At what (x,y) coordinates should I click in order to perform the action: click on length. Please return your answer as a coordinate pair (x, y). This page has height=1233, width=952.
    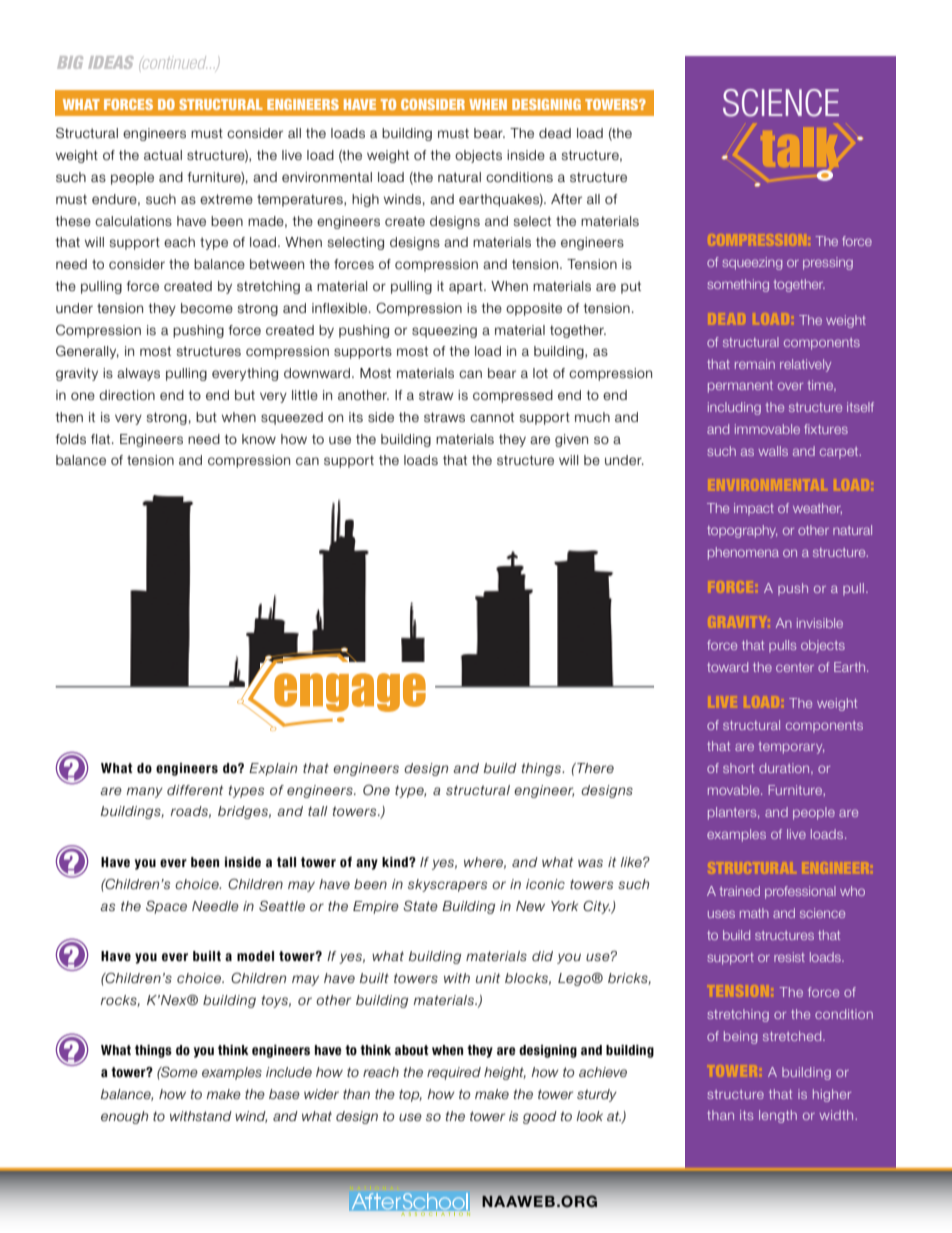
    Looking at the image, I should click on (778, 1116).
